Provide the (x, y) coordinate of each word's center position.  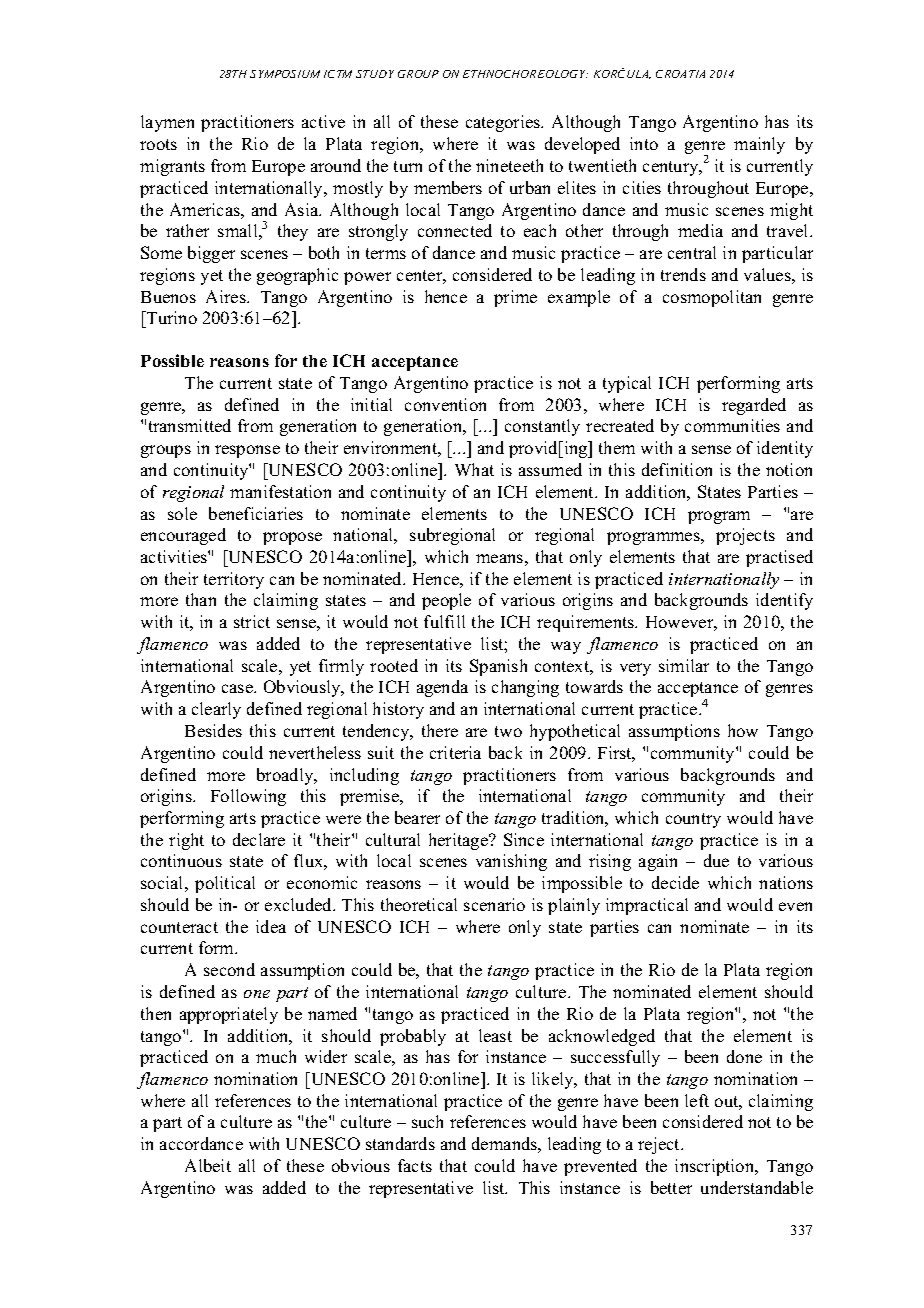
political (225, 884)
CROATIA (680, 74)
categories (504, 123)
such (427, 1121)
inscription (716, 1167)
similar (684, 665)
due (716, 860)
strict (252, 621)
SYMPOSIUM (285, 74)
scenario (494, 904)
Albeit (208, 1165)
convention (445, 404)
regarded (754, 406)
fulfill (444, 621)
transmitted (190, 425)
